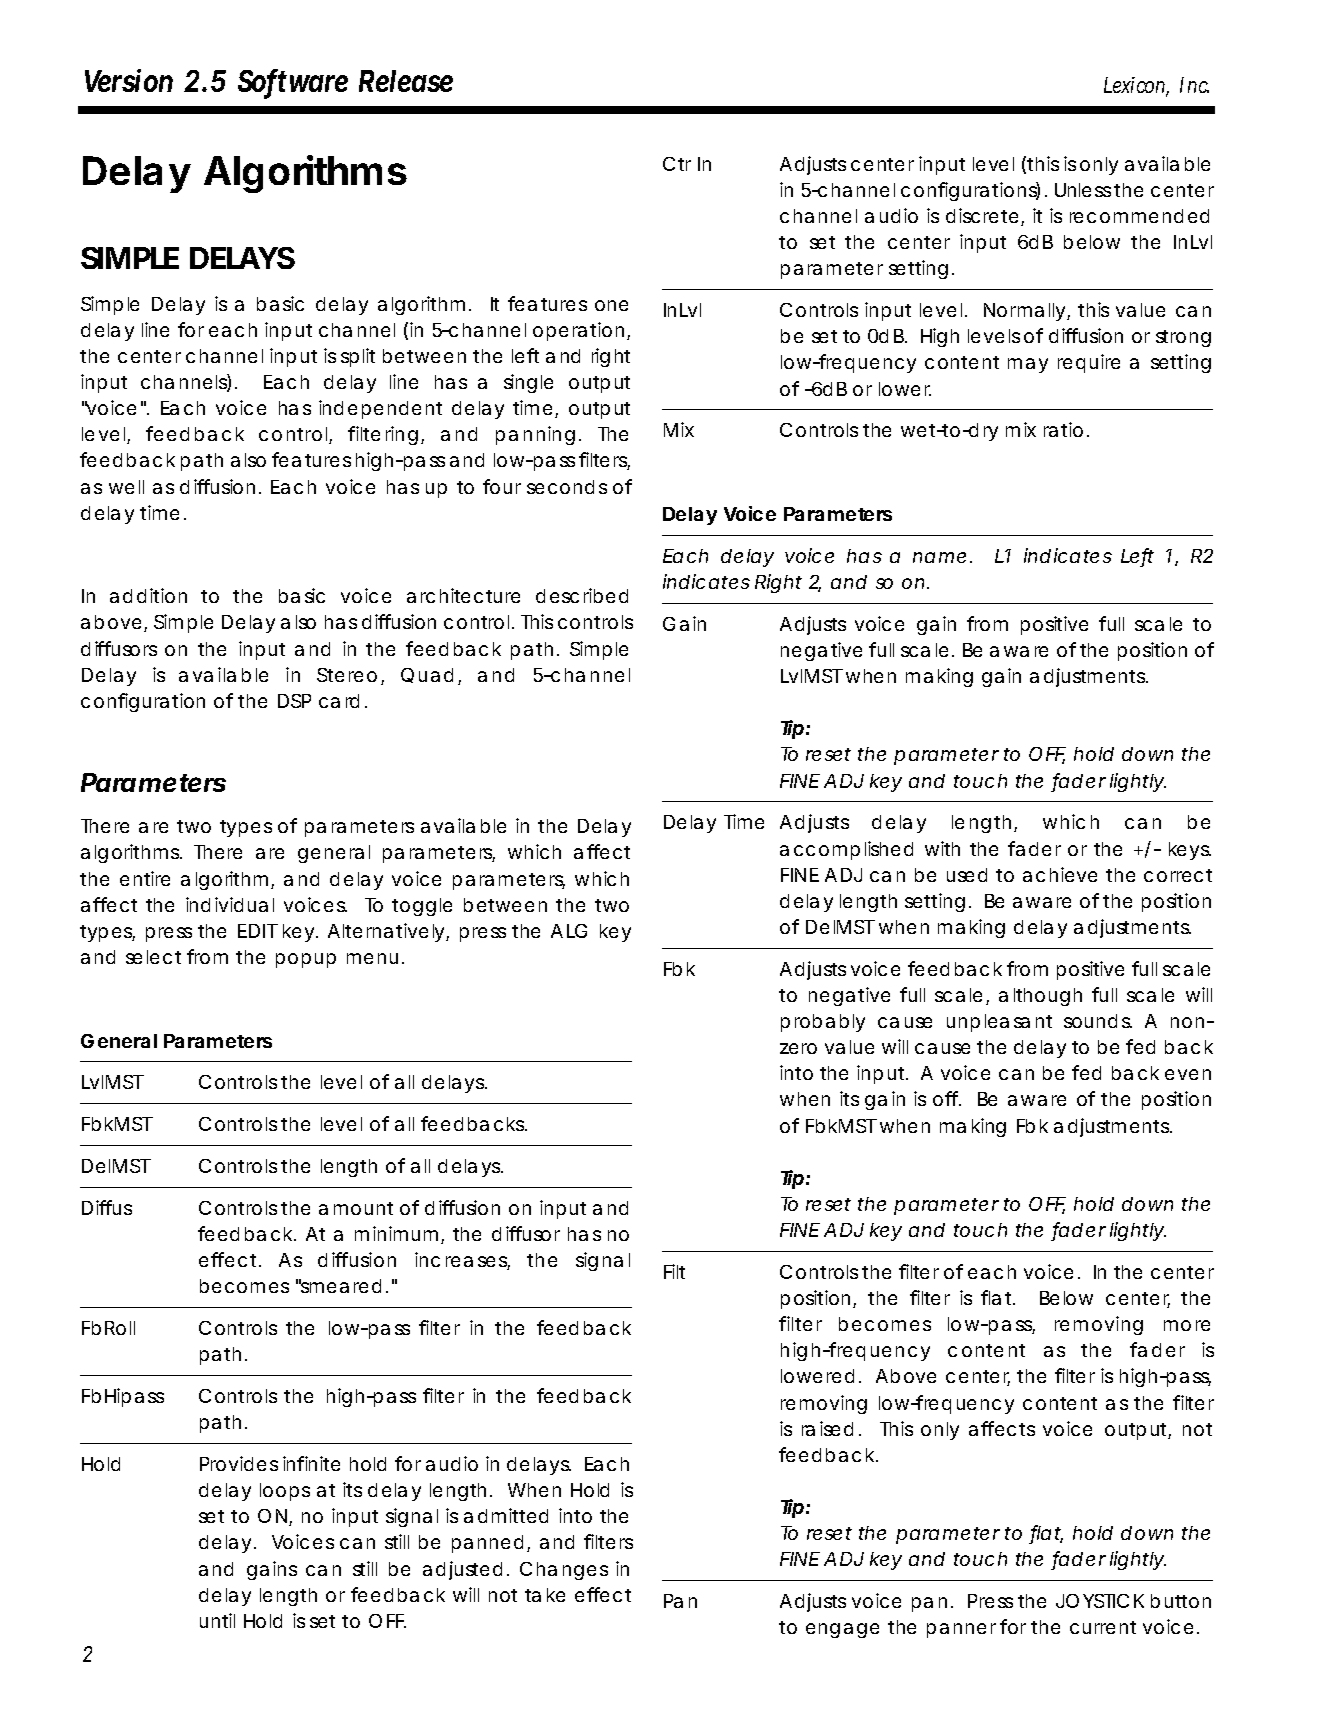  Describe the element at coordinates (293, 82) in the image. I see `Software` at that location.
